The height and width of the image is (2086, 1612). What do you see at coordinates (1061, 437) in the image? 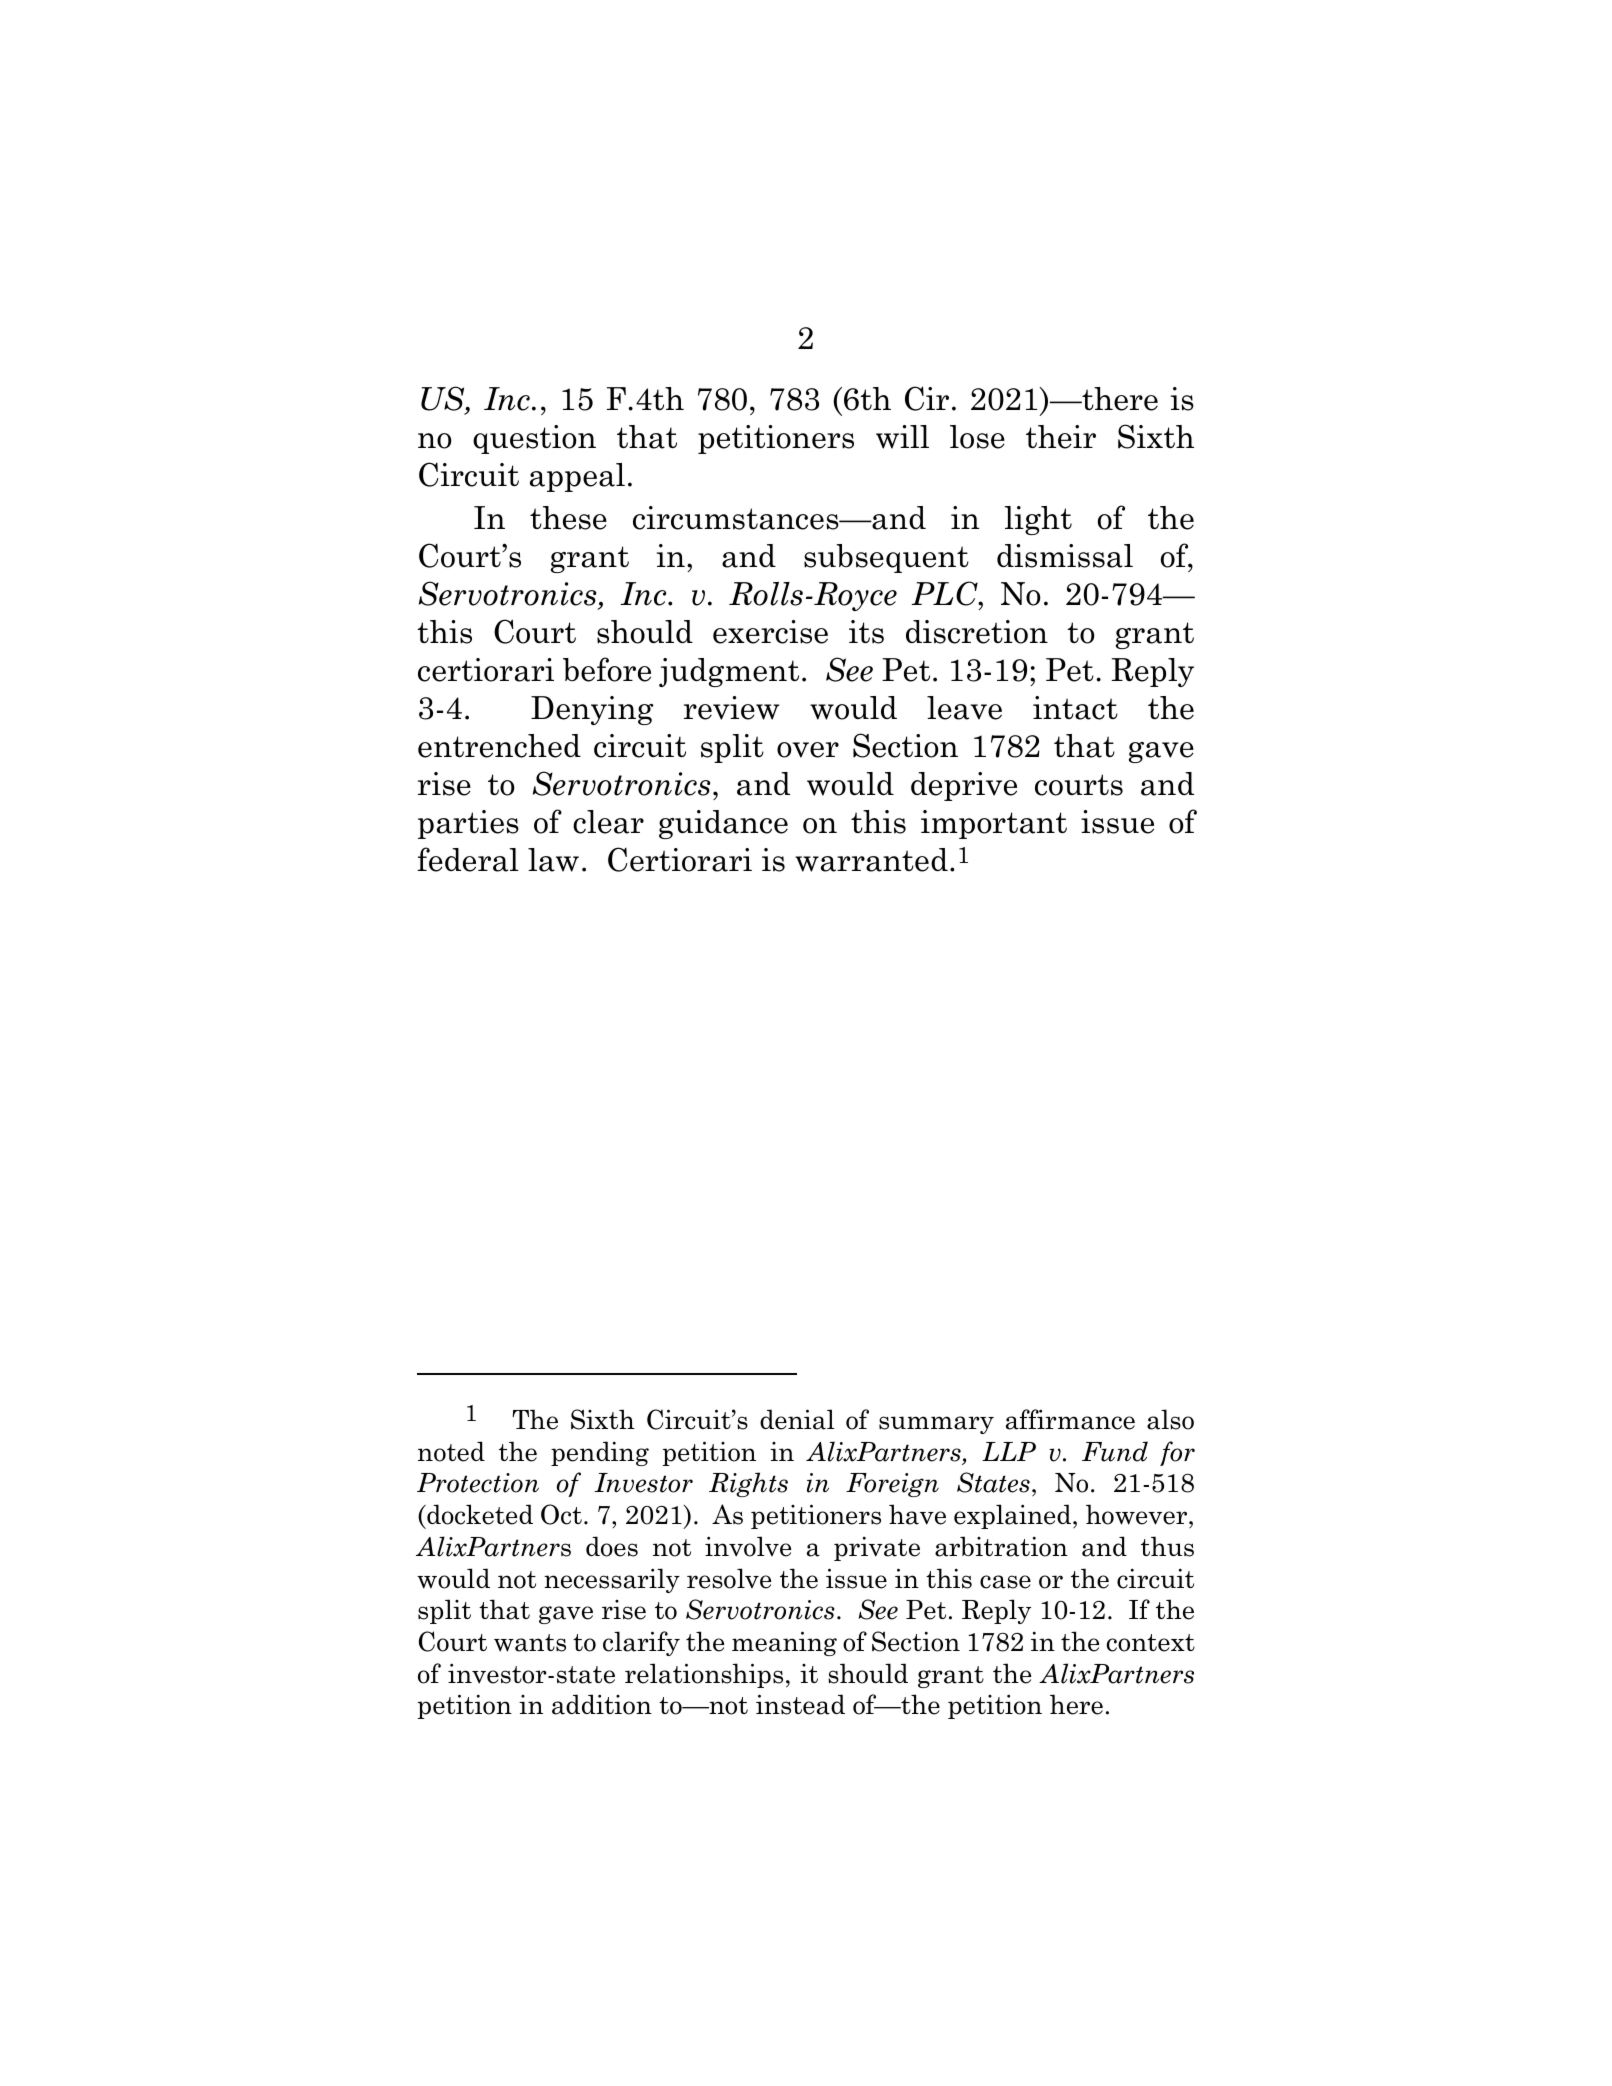
I see `their` at bounding box center [1061, 437].
